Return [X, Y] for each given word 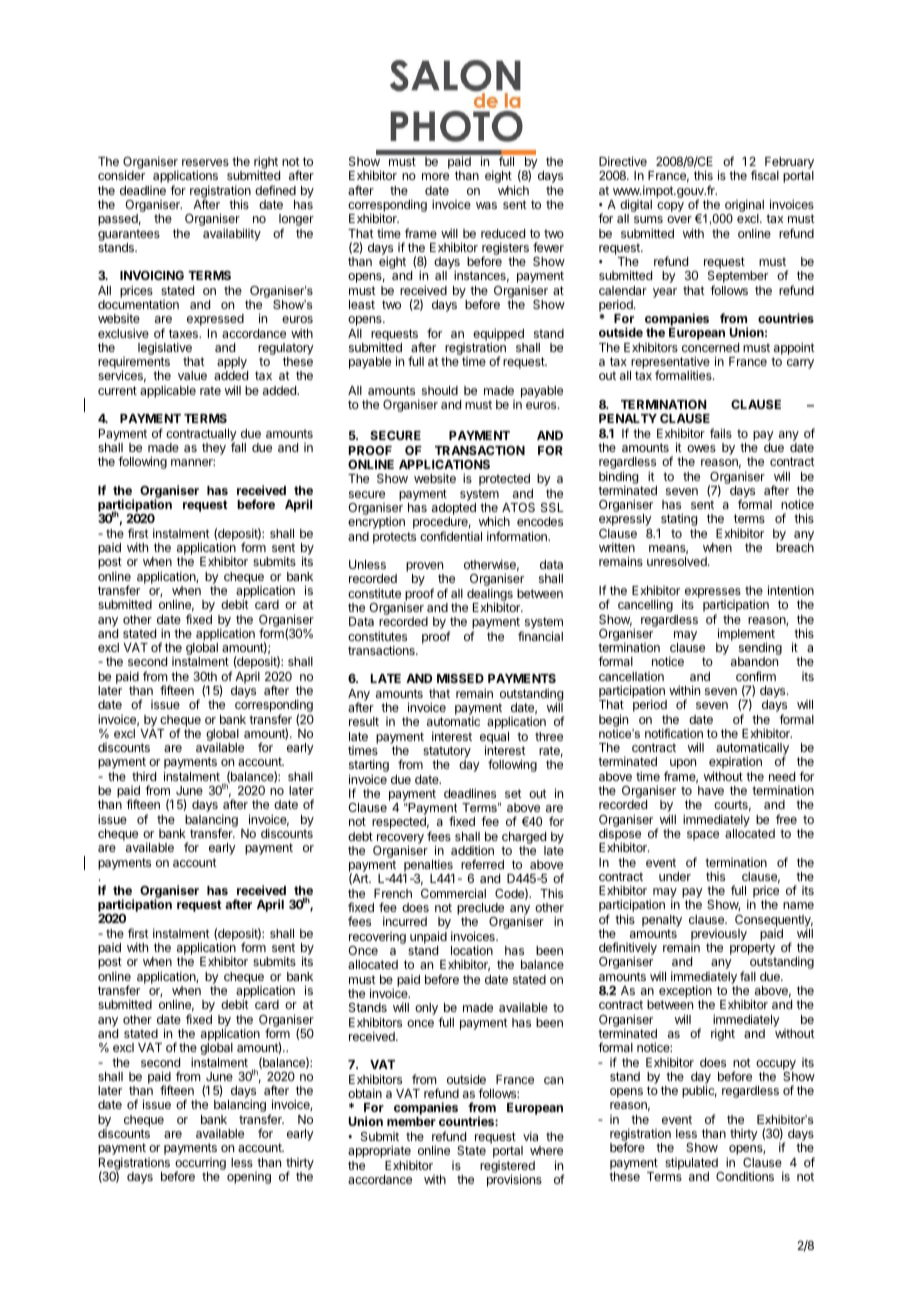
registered [507, 1168]
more [435, 176]
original [743, 207]
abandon [754, 661]
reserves [205, 162]
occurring [200, 1165]
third [144, 776]
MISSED [460, 678]
